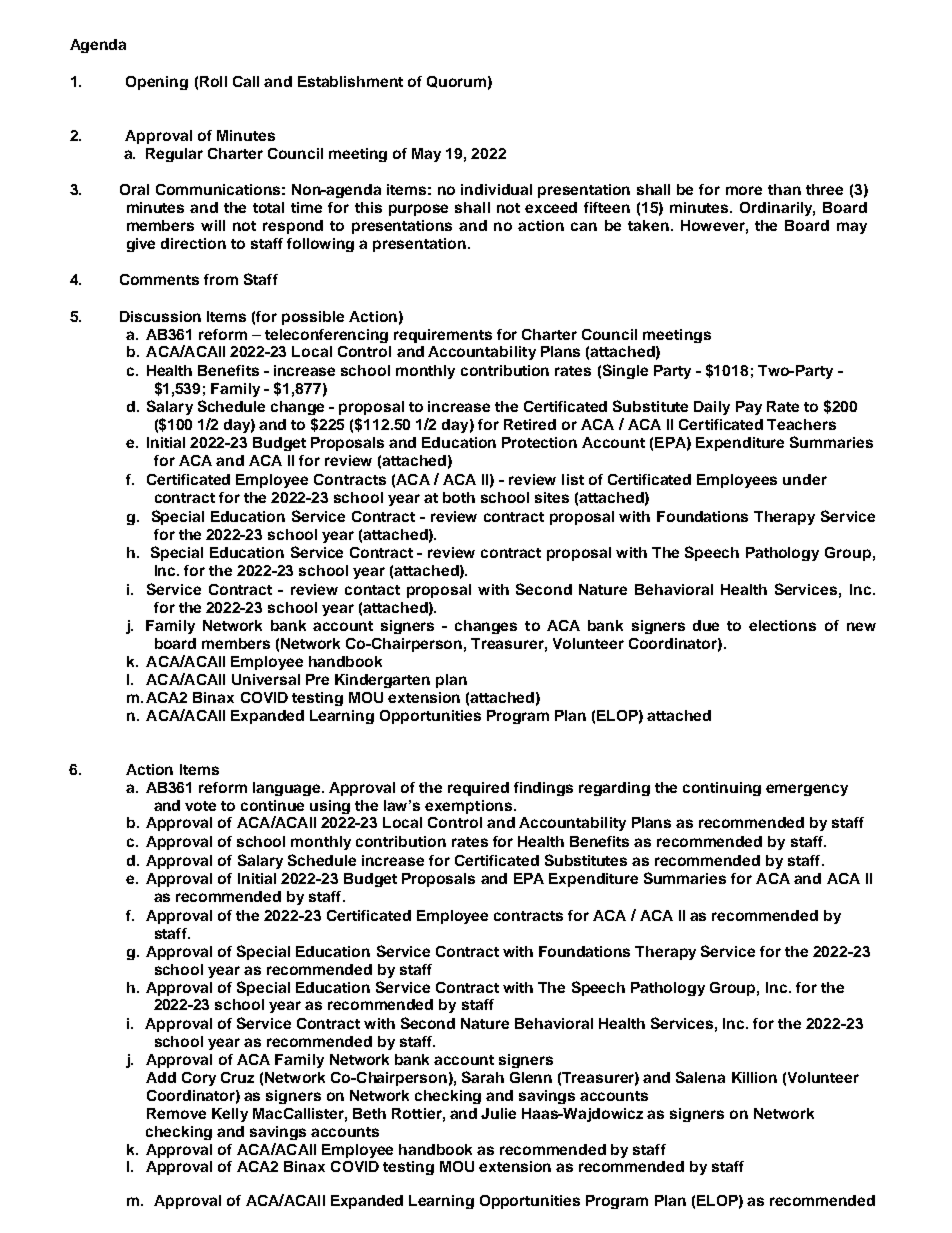  Describe the element at coordinates (801, 424) in the image. I see `Teachers` at that location.
